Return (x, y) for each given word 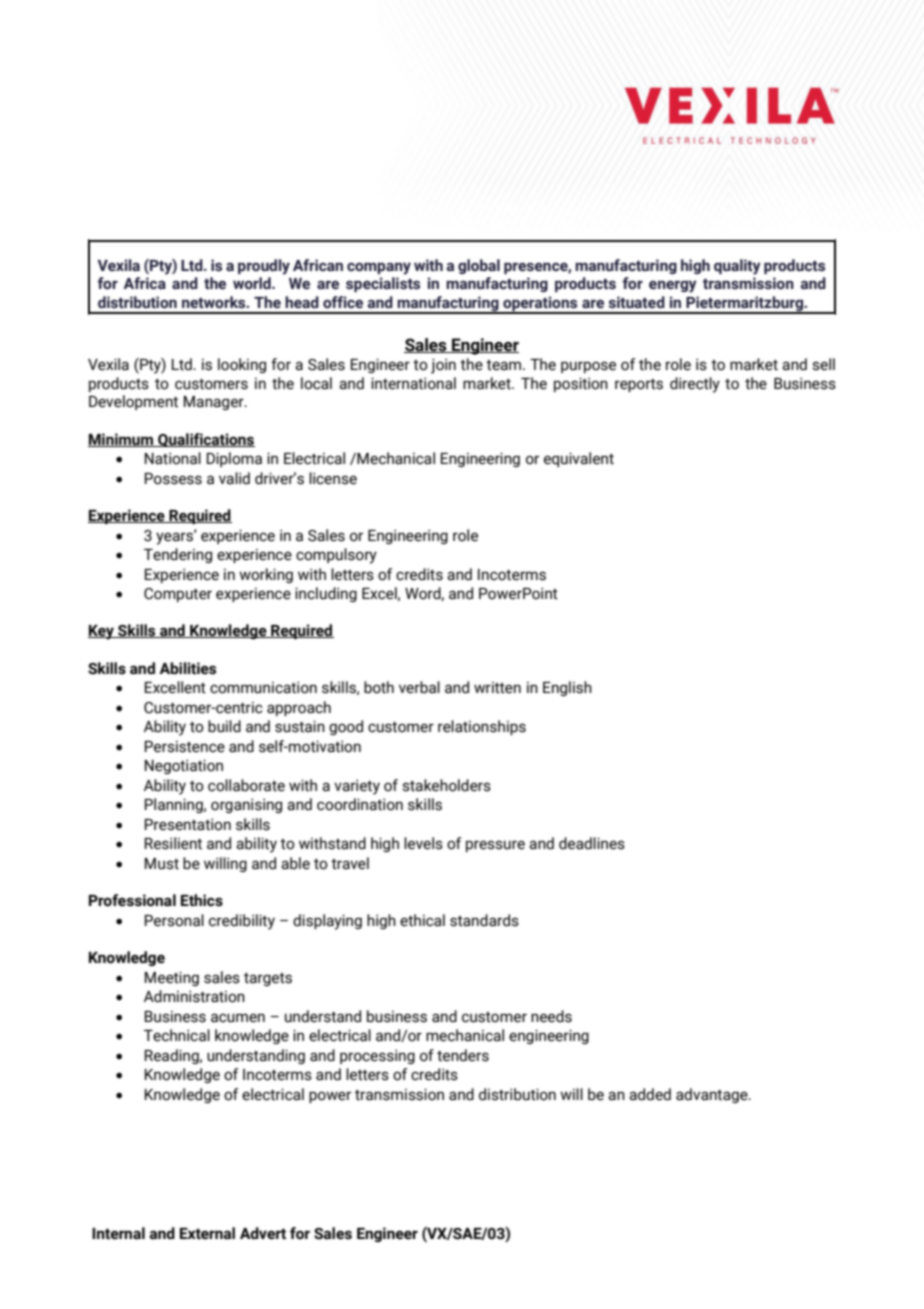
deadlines (592, 843)
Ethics (202, 900)
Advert (263, 1233)
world (253, 283)
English (567, 688)
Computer (178, 595)
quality (737, 267)
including (326, 594)
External (207, 1233)
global (479, 266)
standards (484, 920)
